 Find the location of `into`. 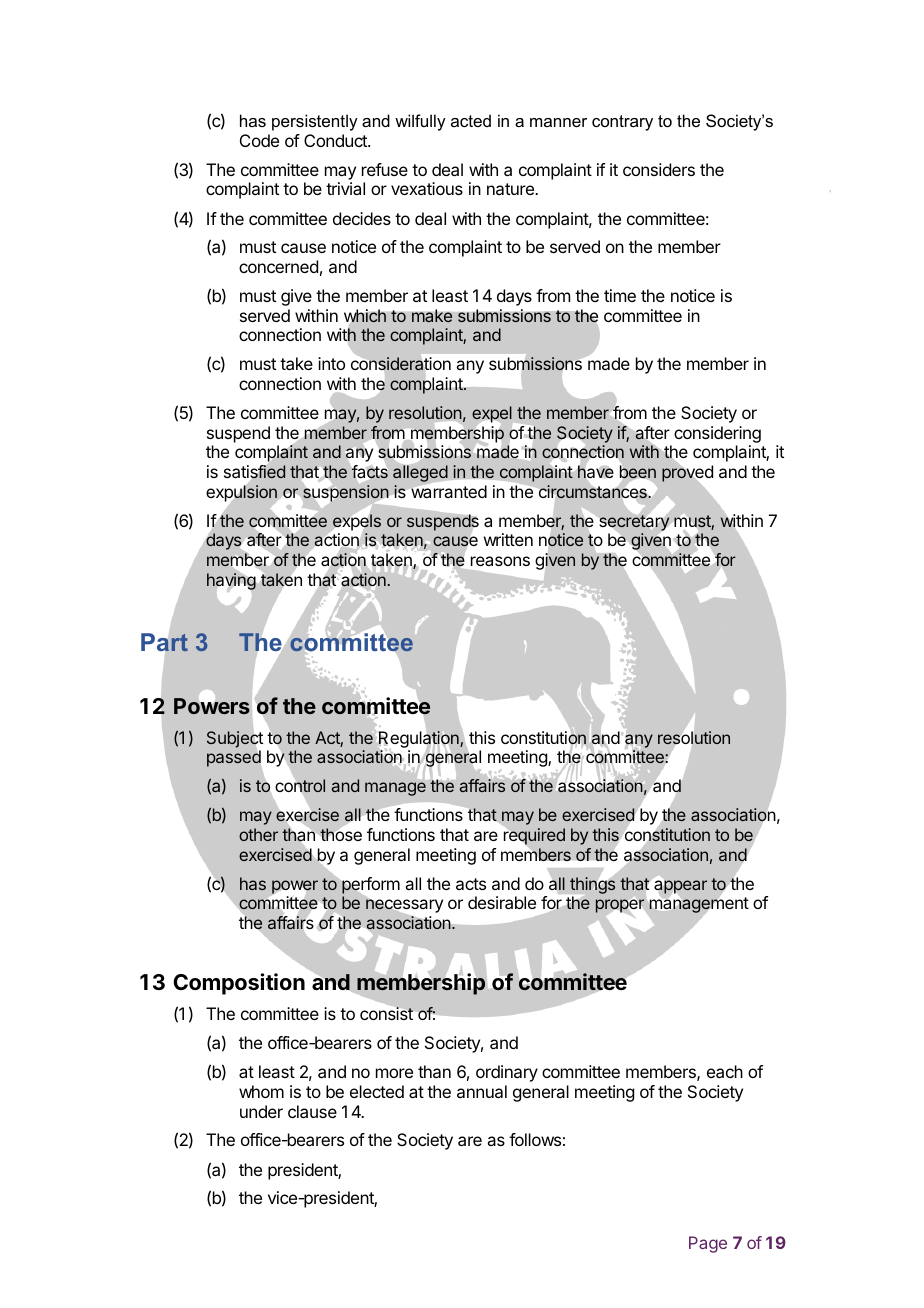

into is located at coordinates (331, 363).
